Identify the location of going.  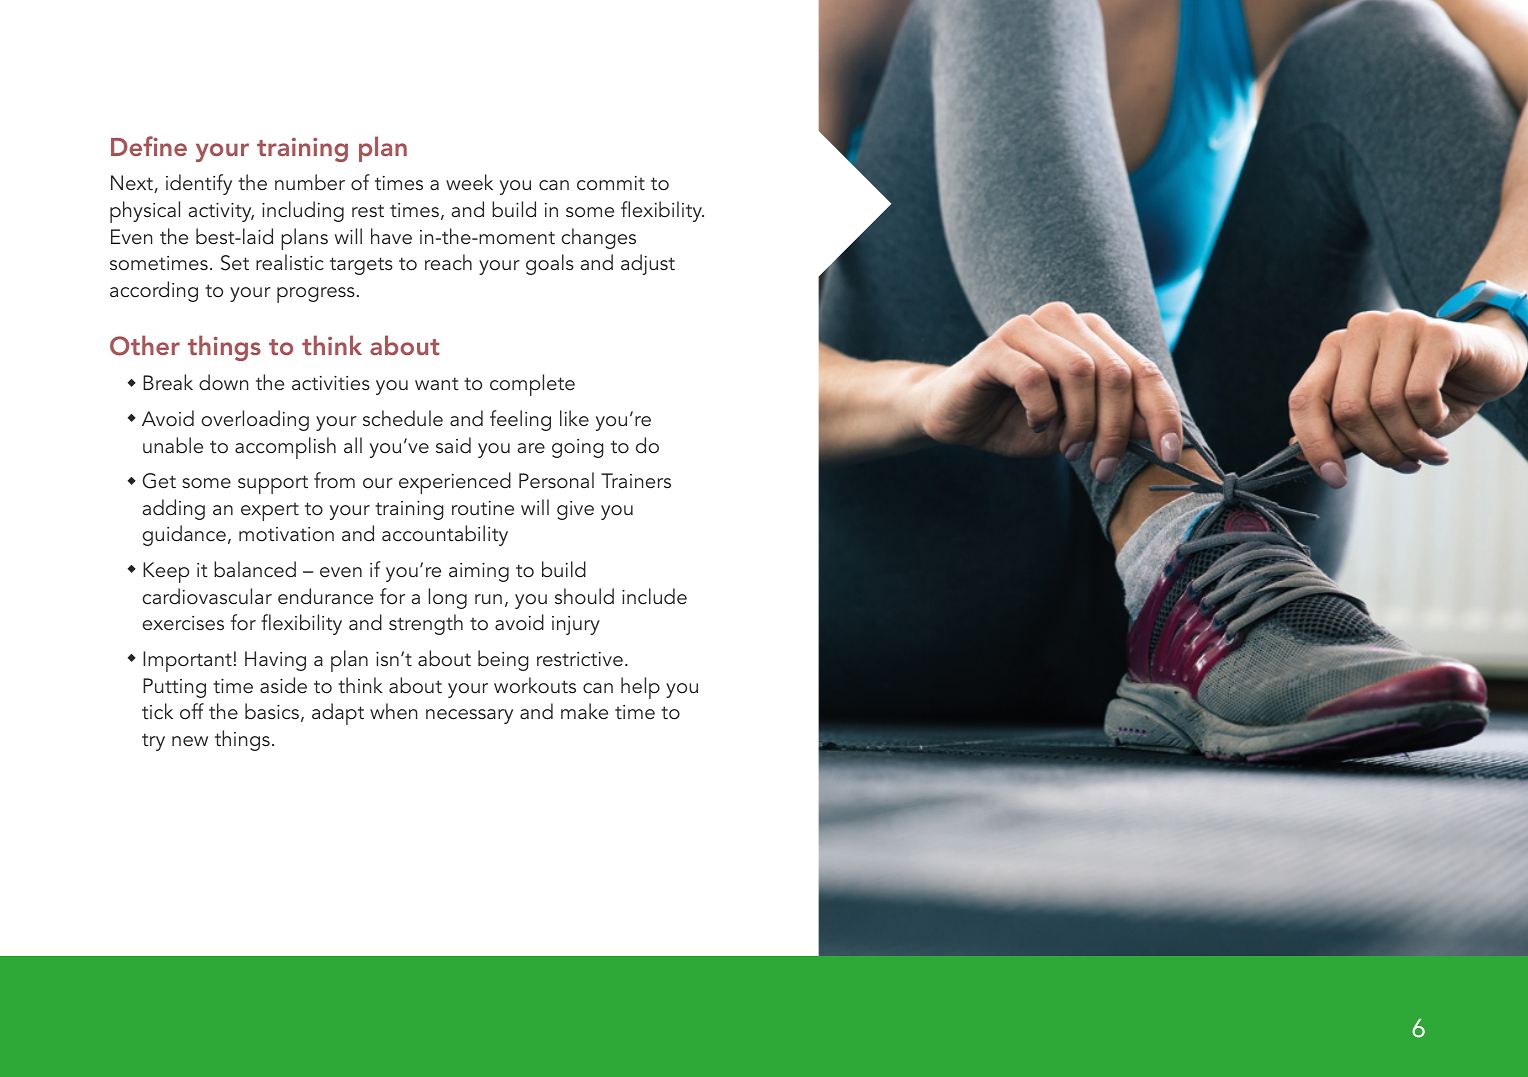
(578, 448).
